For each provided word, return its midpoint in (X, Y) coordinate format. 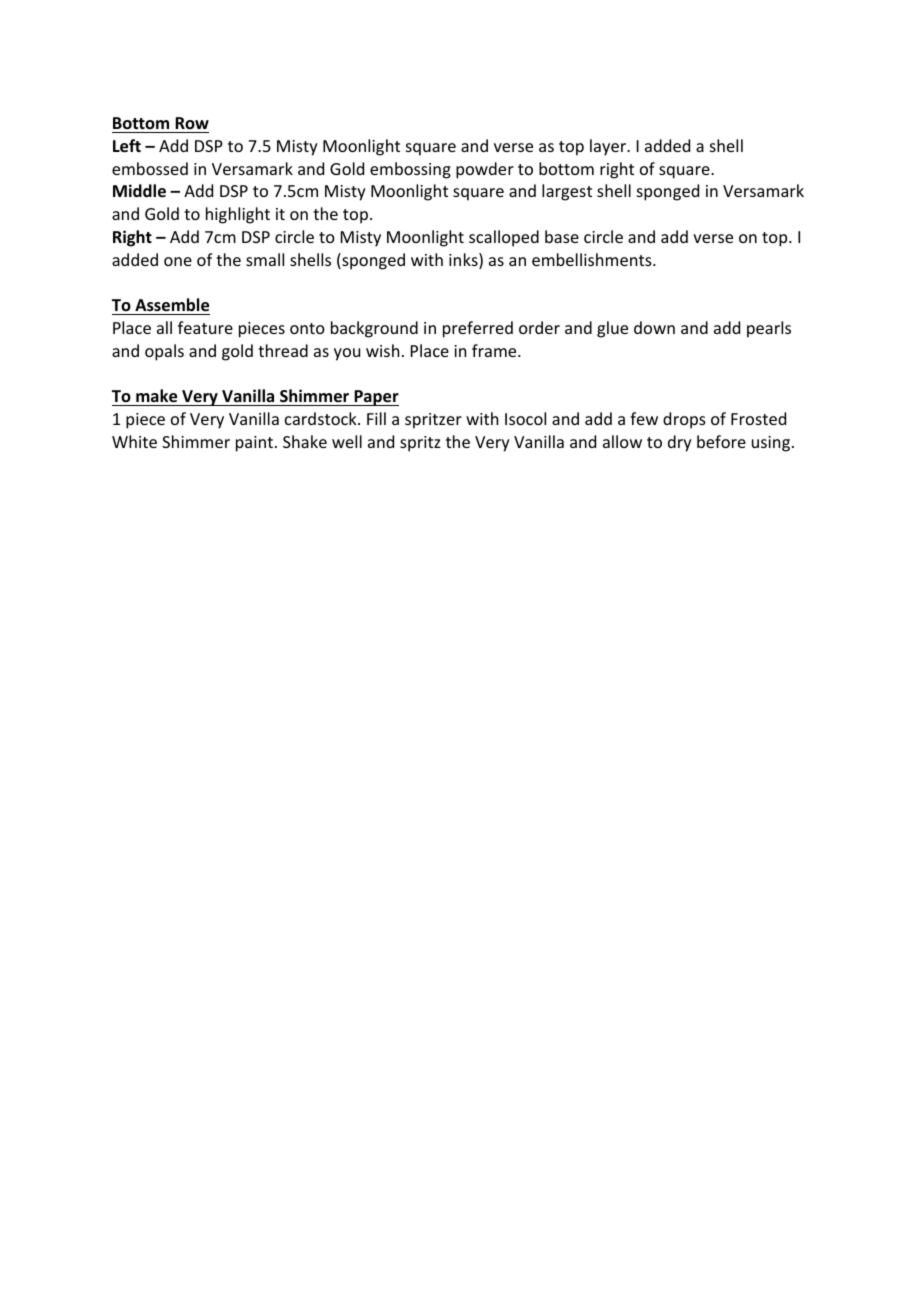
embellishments (593, 259)
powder (485, 170)
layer (609, 147)
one (178, 261)
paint (254, 444)
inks (464, 261)
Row (192, 123)
